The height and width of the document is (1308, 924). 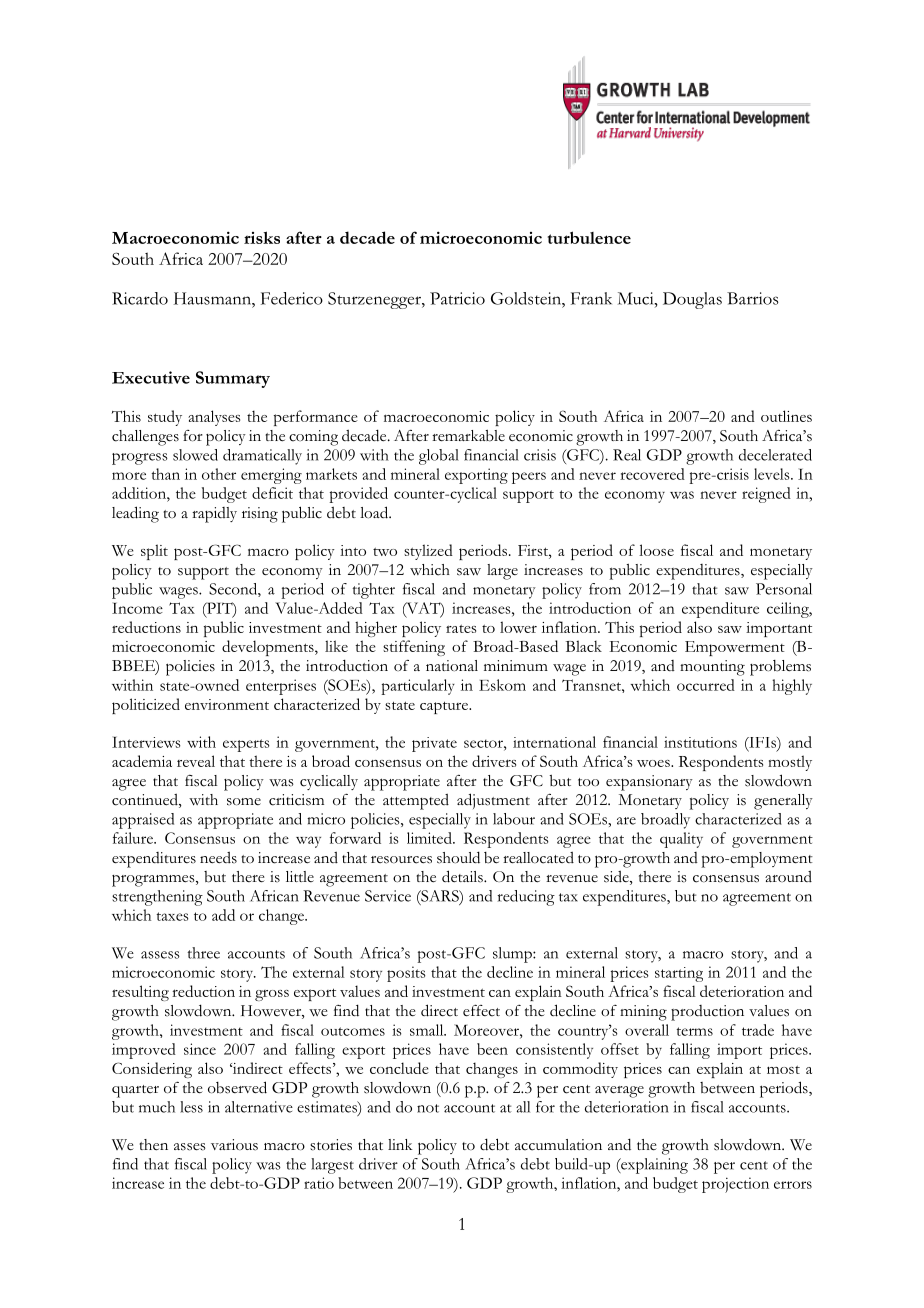 What do you see at coordinates (706, 685) in the document?
I see `occurred` at bounding box center [706, 685].
